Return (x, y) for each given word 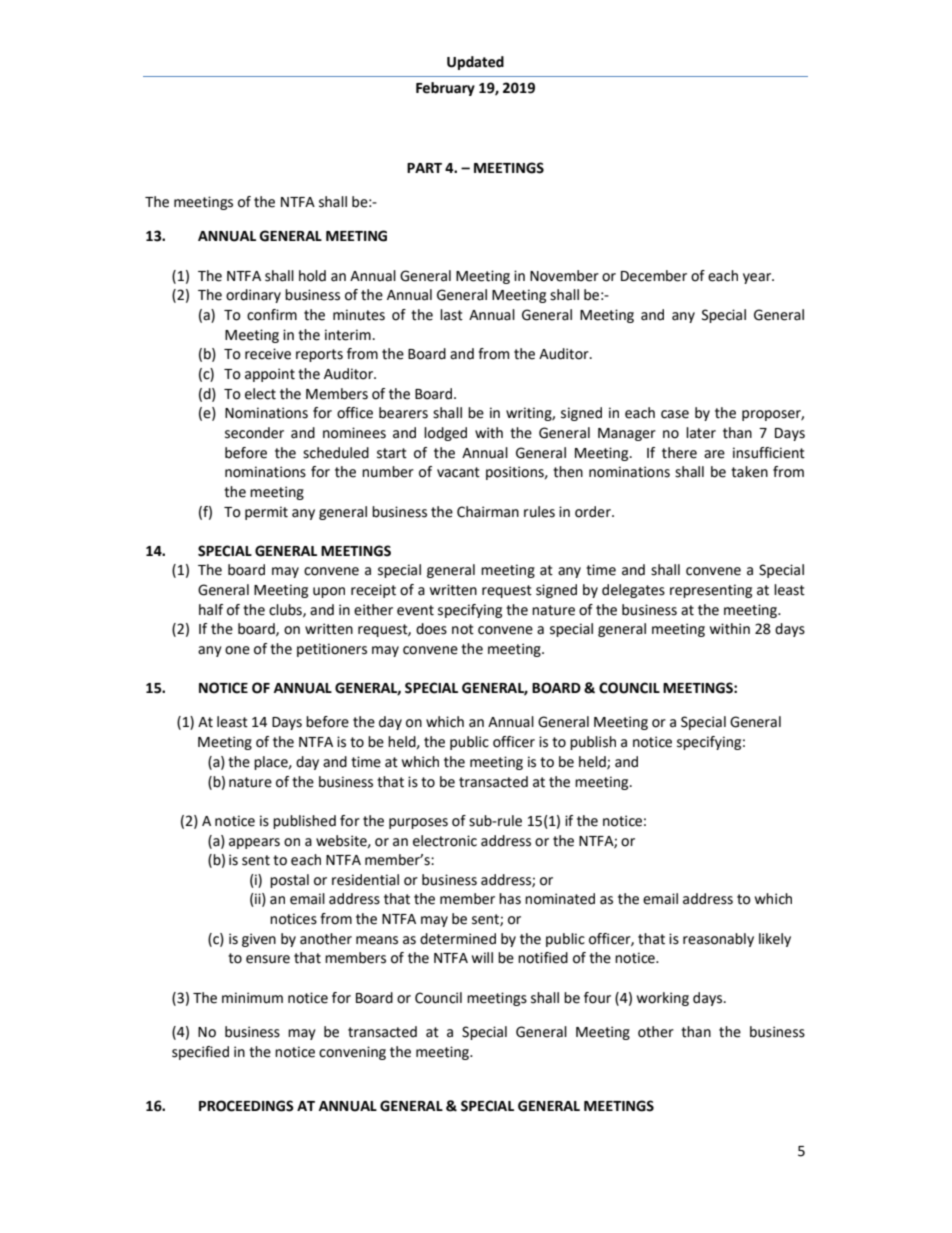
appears (254, 843)
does (431, 629)
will (482, 957)
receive (268, 354)
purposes (418, 823)
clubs (286, 610)
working (663, 999)
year (758, 278)
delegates (633, 591)
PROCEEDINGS (246, 1106)
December (654, 276)
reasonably (718, 940)
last (451, 315)
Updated (475, 63)
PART (424, 168)
